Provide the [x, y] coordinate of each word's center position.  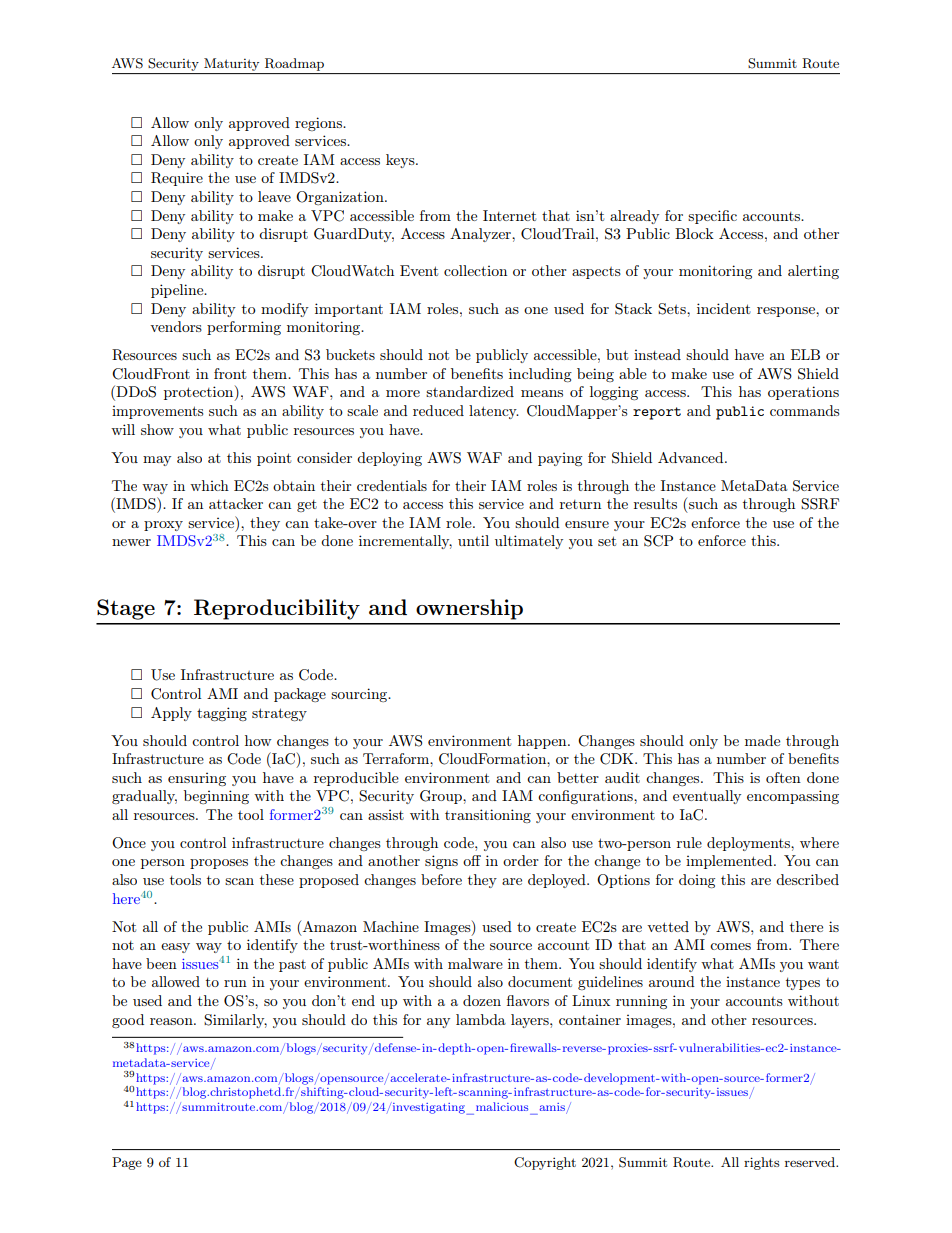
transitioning [488, 816]
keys [401, 161]
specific [712, 217]
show [157, 429]
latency [494, 412]
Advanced [692, 457]
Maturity [232, 66]
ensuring [197, 779]
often [783, 777]
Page [127, 1163]
